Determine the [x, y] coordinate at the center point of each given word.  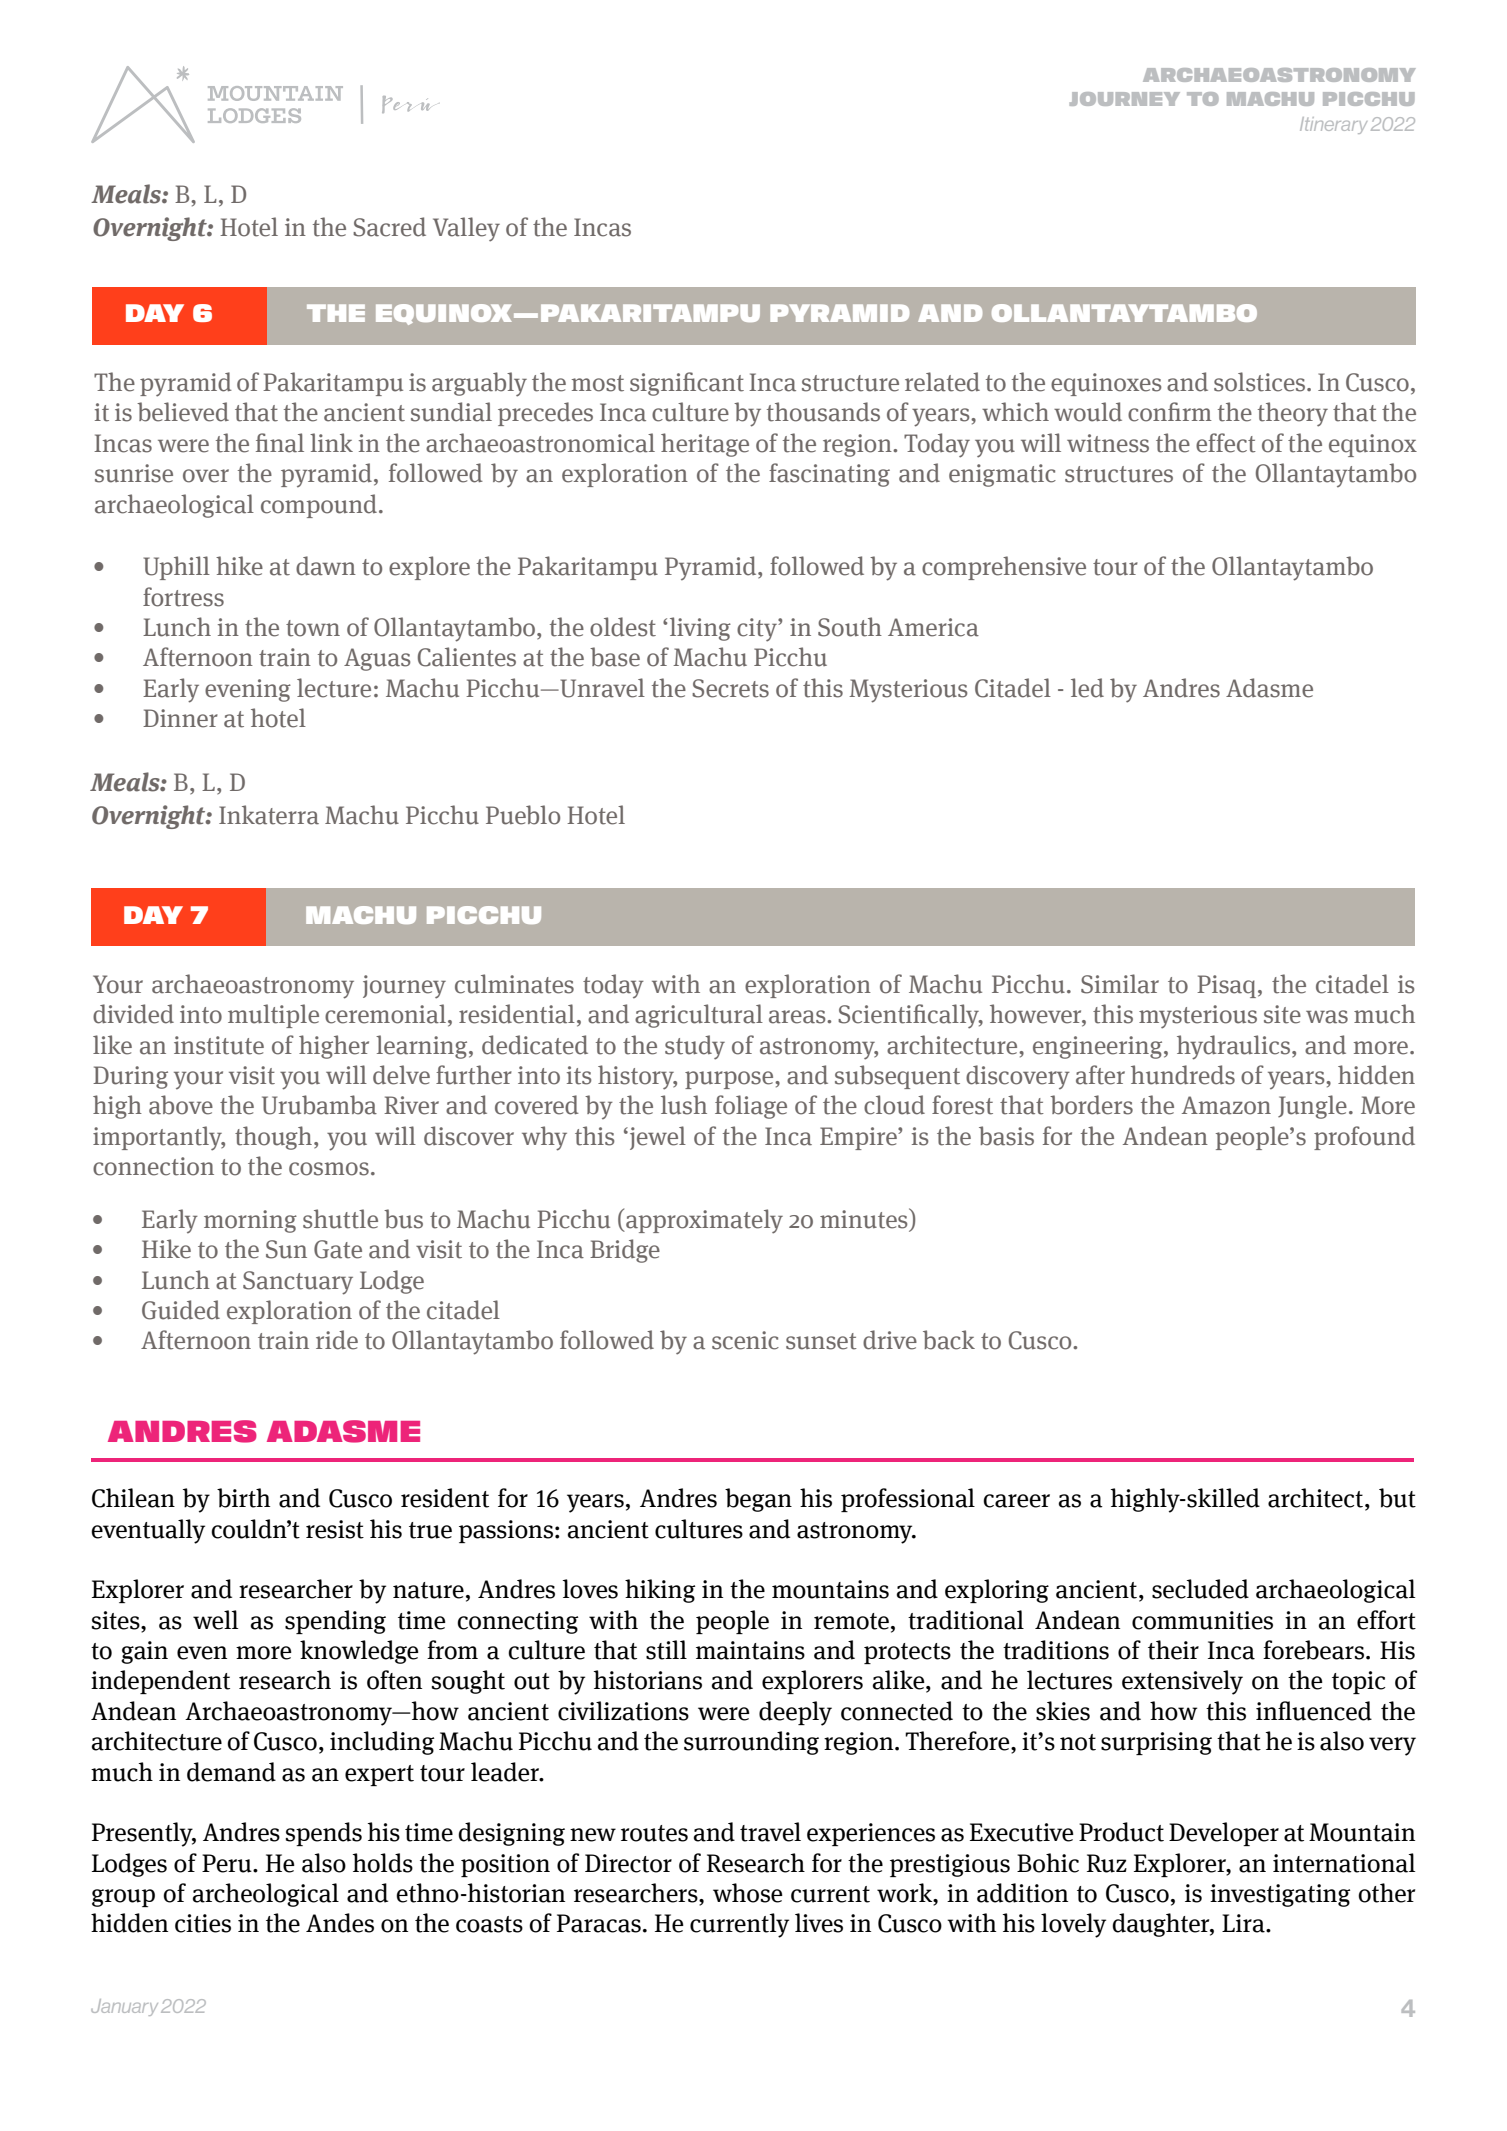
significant [687, 384]
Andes [340, 1923]
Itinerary [1333, 125]
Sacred [389, 227]
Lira [1244, 1923]
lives [819, 1923]
